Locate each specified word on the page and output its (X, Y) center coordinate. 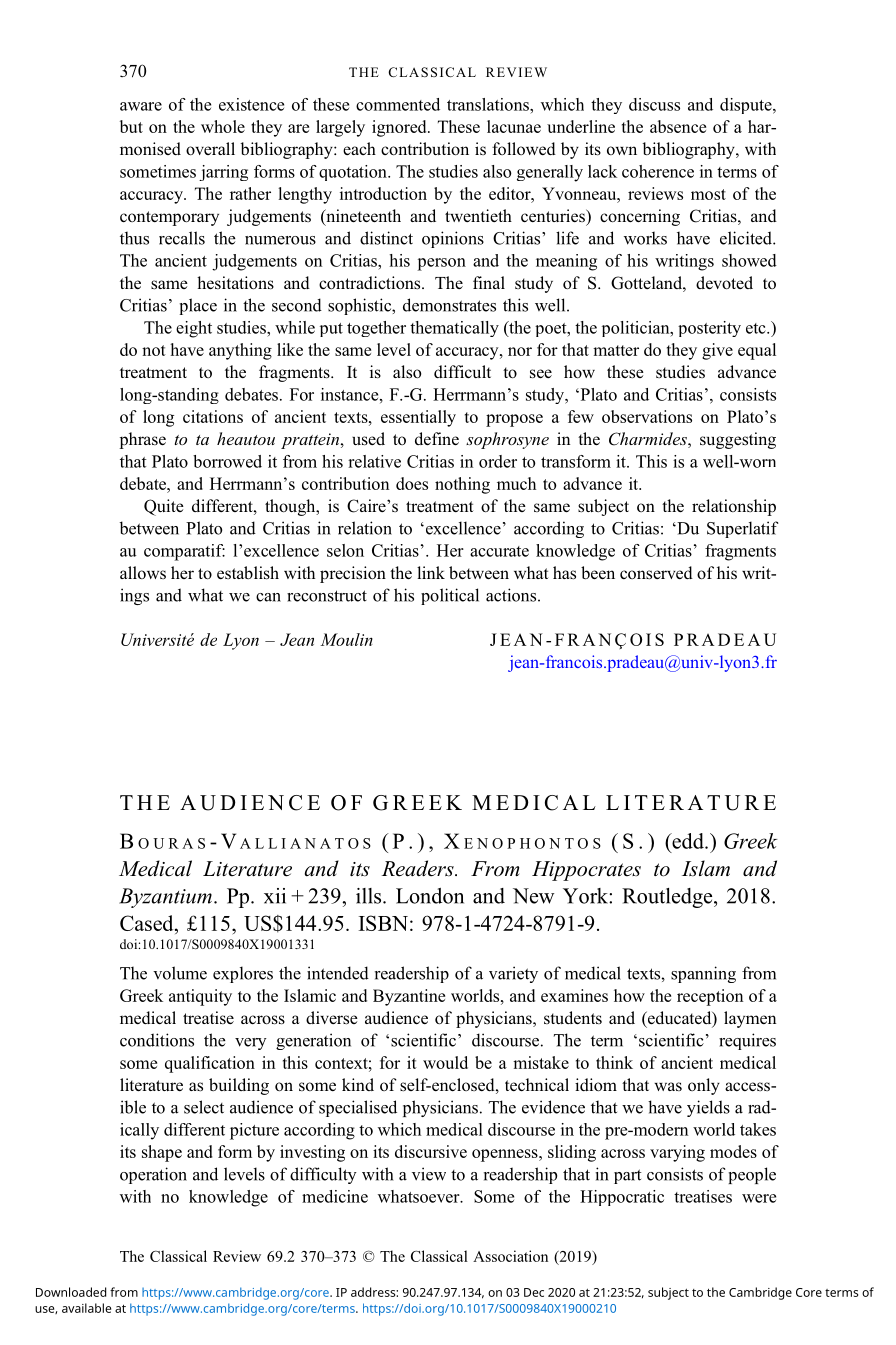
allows (143, 572)
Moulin (347, 639)
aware (141, 106)
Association (510, 1256)
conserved (656, 573)
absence (678, 126)
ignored (400, 128)
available (86, 1308)
